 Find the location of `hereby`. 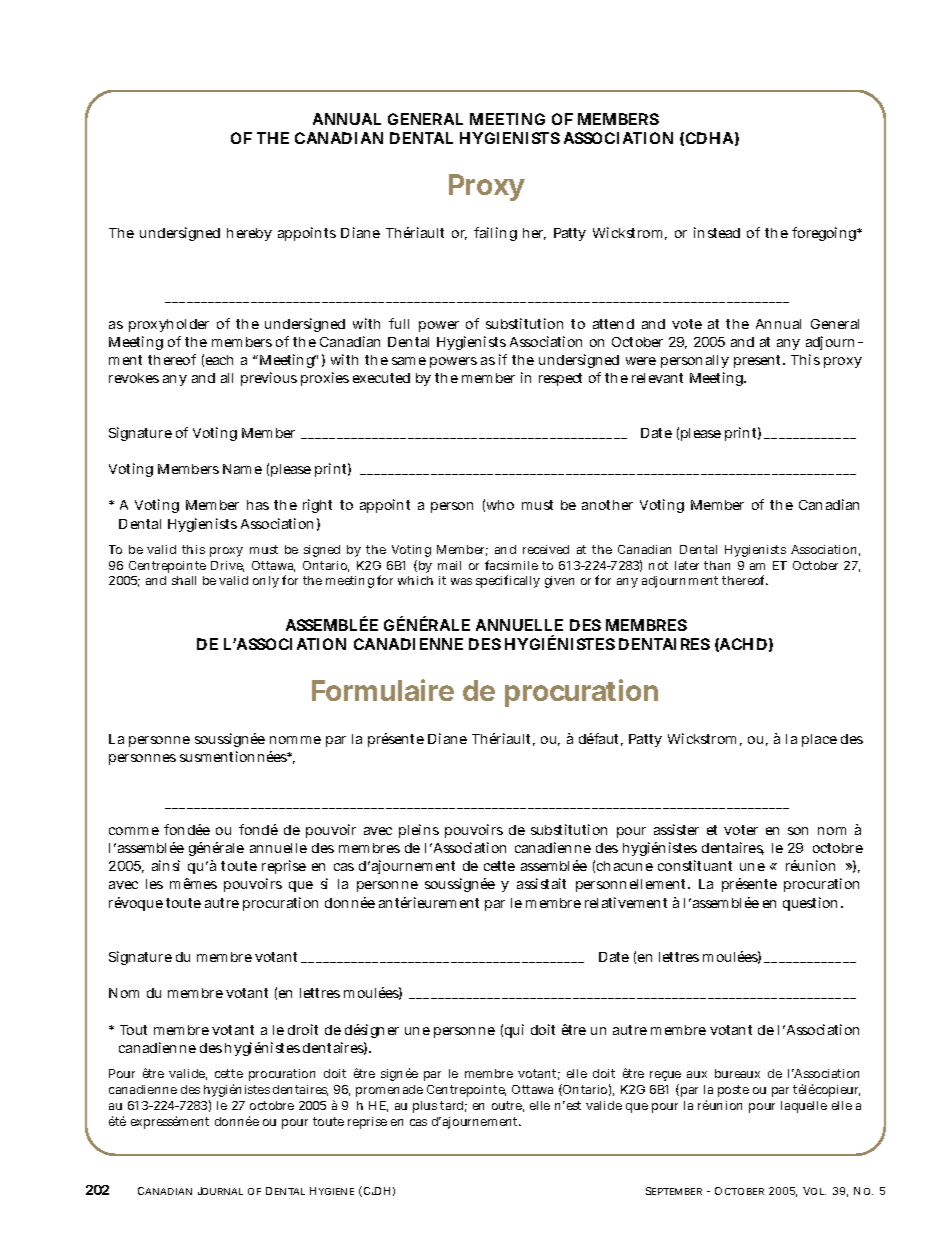

hereby is located at coordinates (249, 234).
